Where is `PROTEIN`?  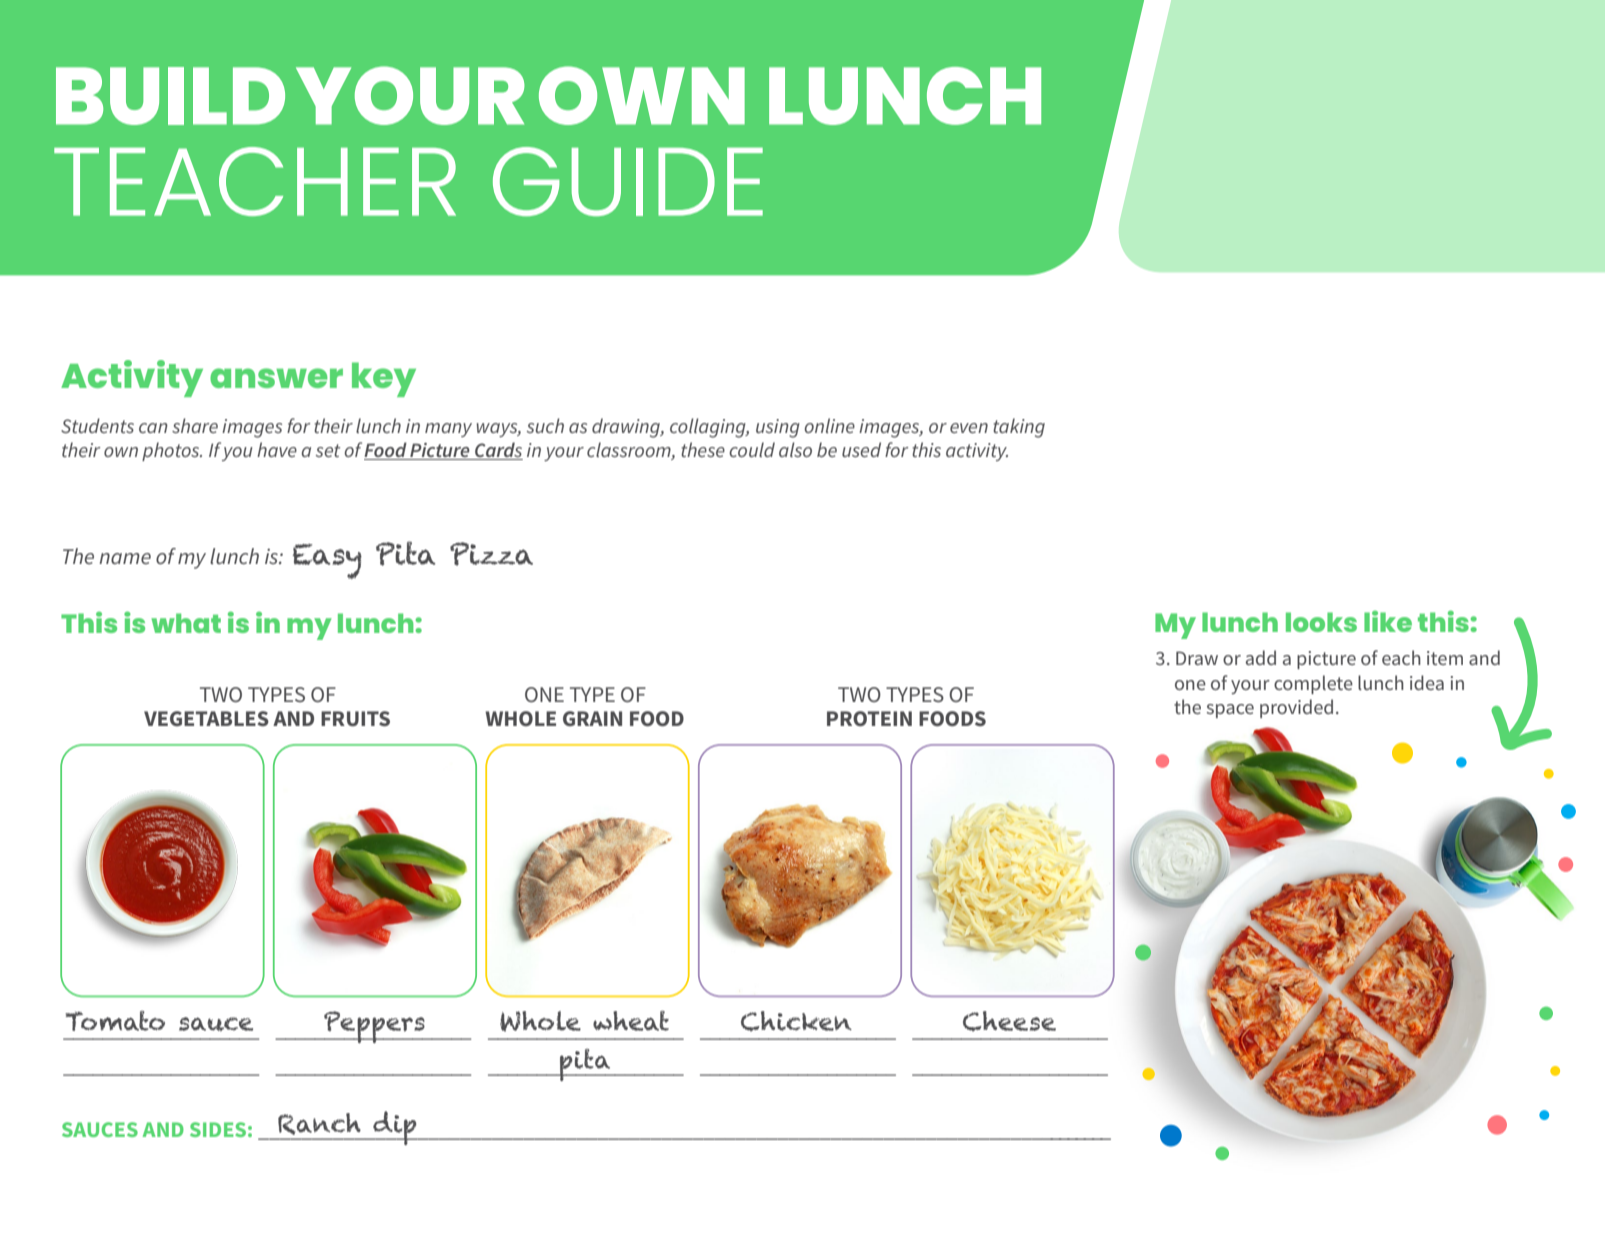
PROTEIN is located at coordinates (869, 718).
